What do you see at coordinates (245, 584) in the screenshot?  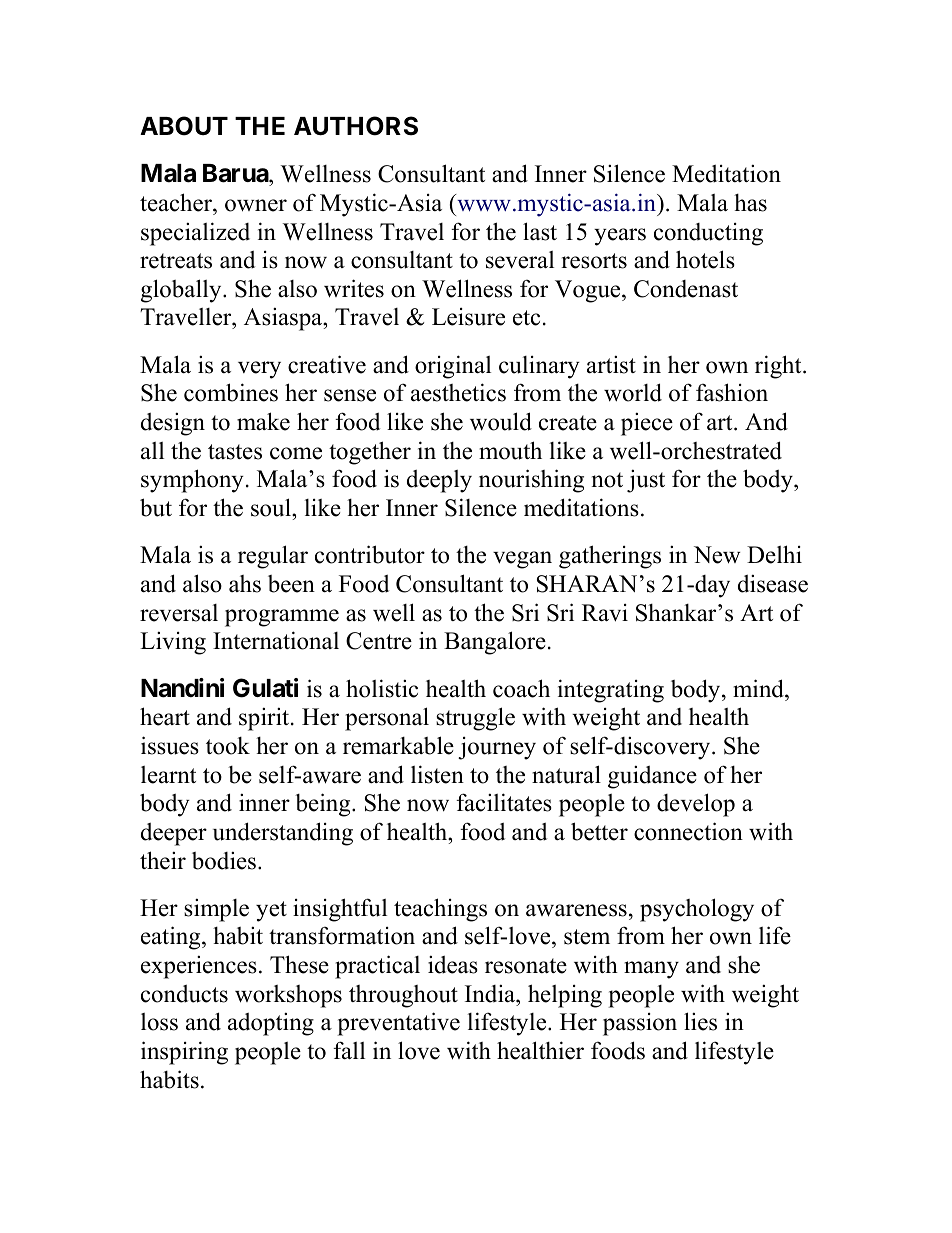 I see `ahs` at bounding box center [245, 584].
